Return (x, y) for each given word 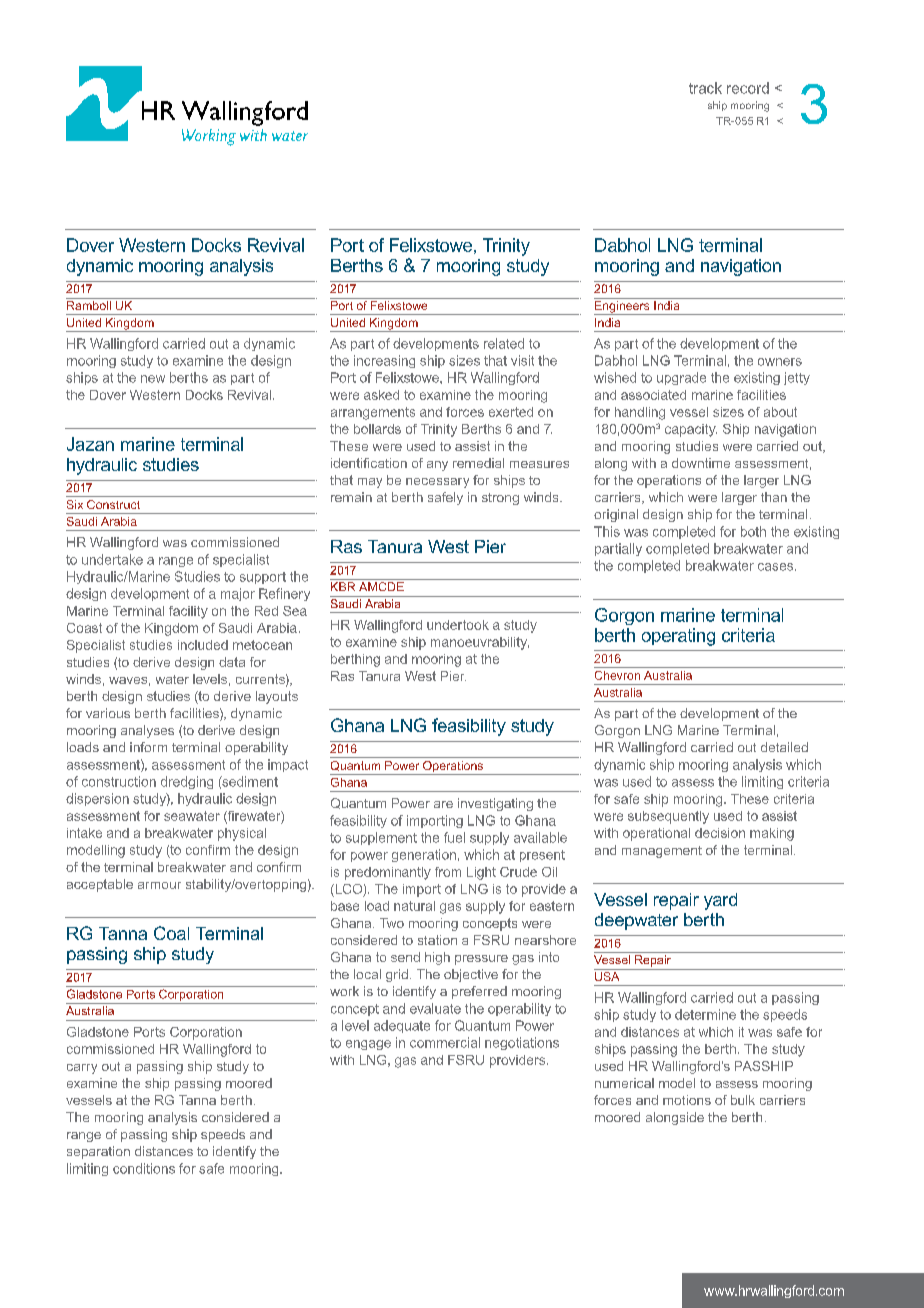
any (437, 466)
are (443, 804)
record (748, 88)
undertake (112, 559)
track (705, 88)
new (153, 379)
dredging (187, 782)
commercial (445, 1042)
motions (687, 1100)
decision (720, 833)
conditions (144, 1168)
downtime (701, 463)
